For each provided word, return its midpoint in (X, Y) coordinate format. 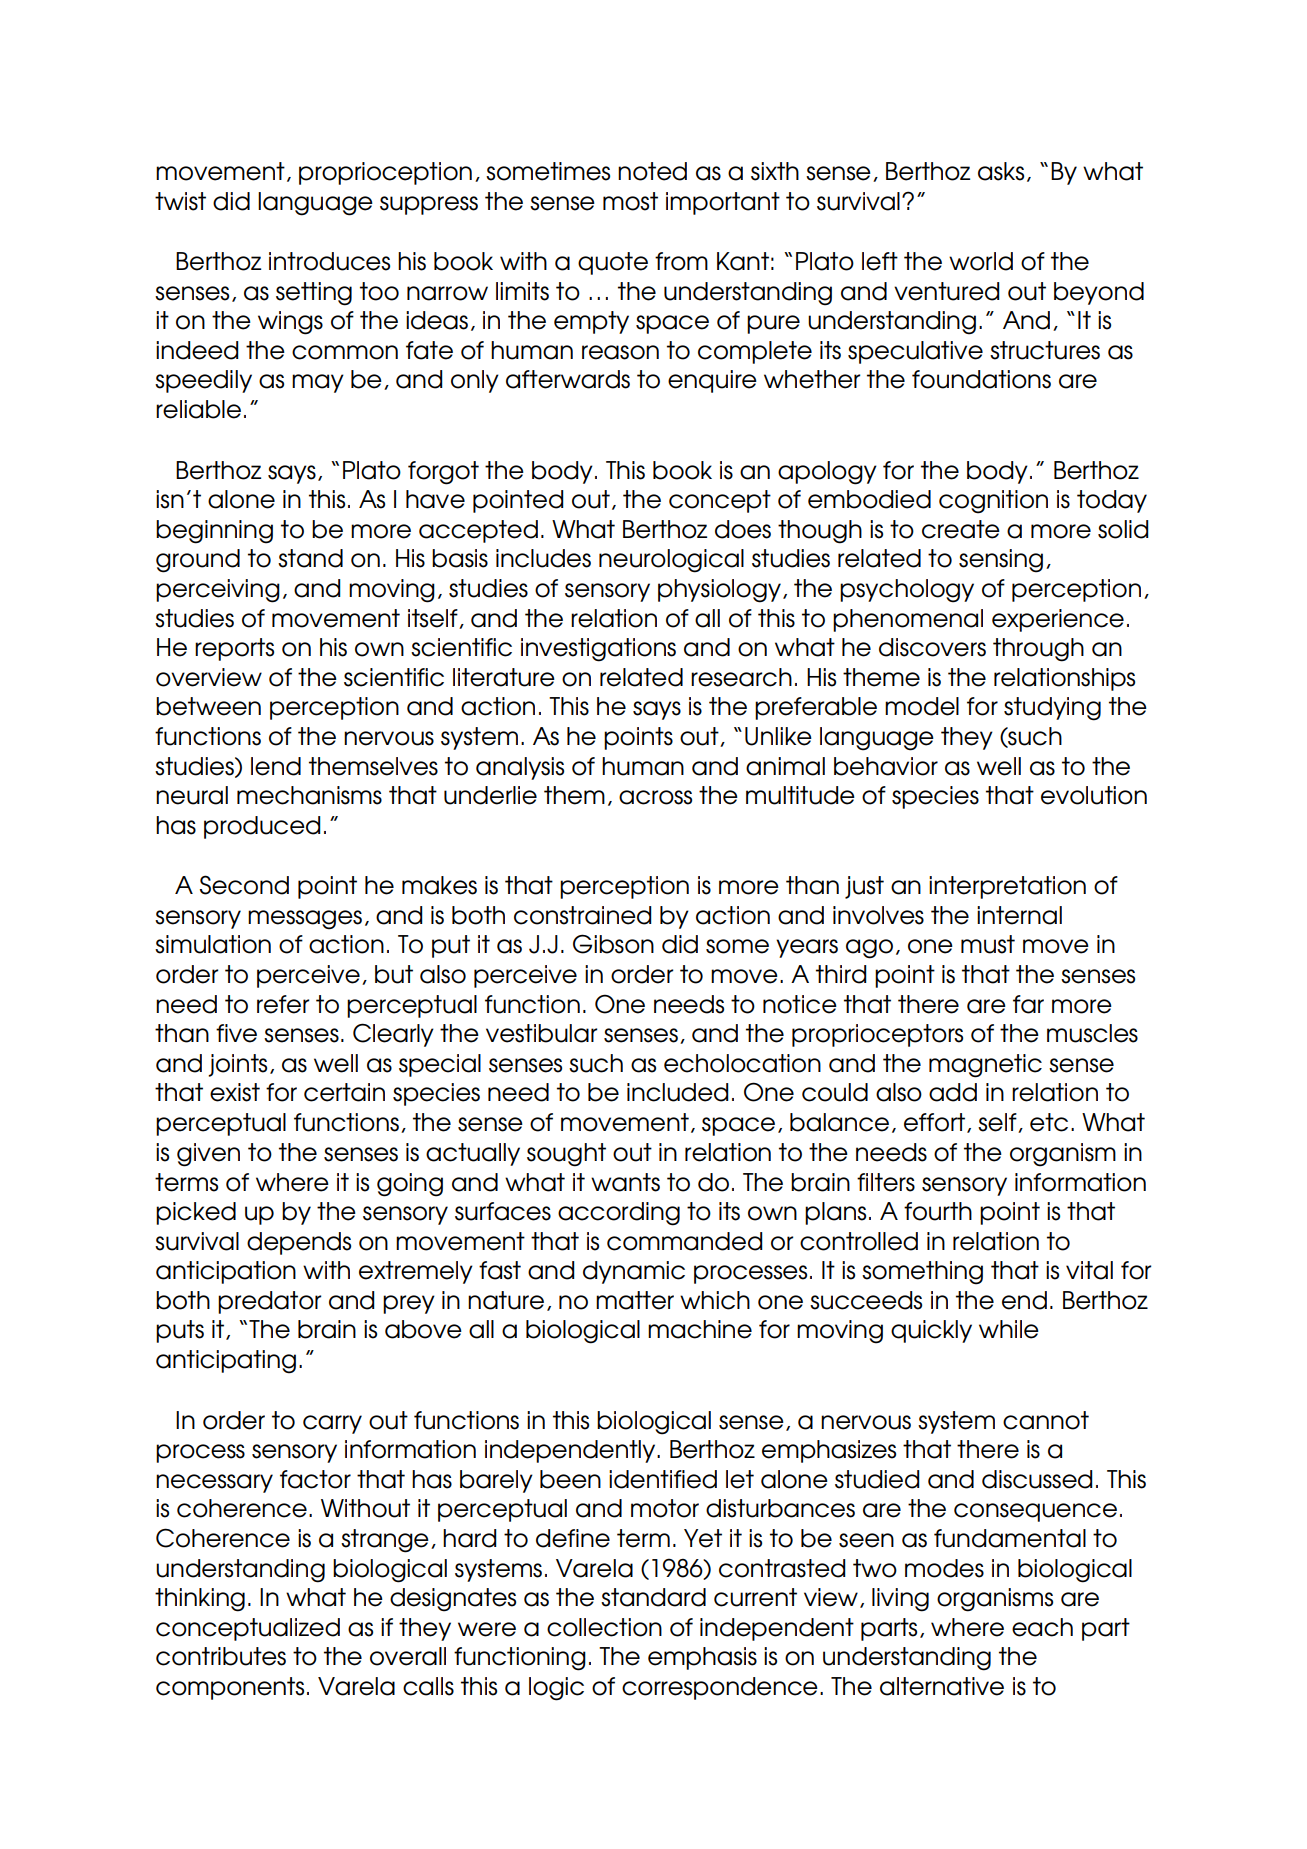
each (1042, 1627)
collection (604, 1627)
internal (1019, 915)
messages (305, 920)
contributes (221, 1656)
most (630, 201)
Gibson (613, 944)
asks (1001, 171)
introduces (329, 261)
